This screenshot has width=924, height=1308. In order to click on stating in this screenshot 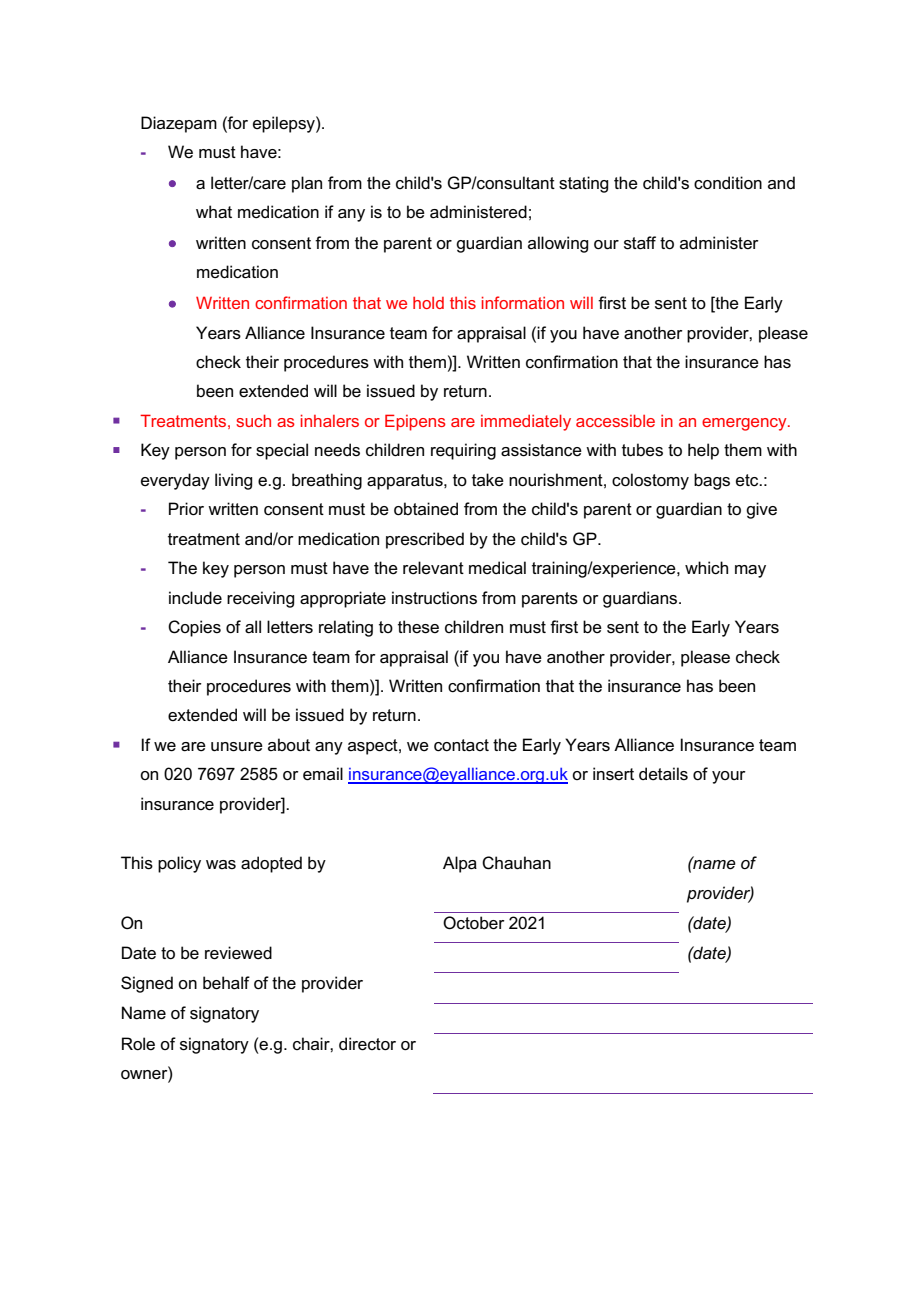, I will do `click(583, 184)`.
